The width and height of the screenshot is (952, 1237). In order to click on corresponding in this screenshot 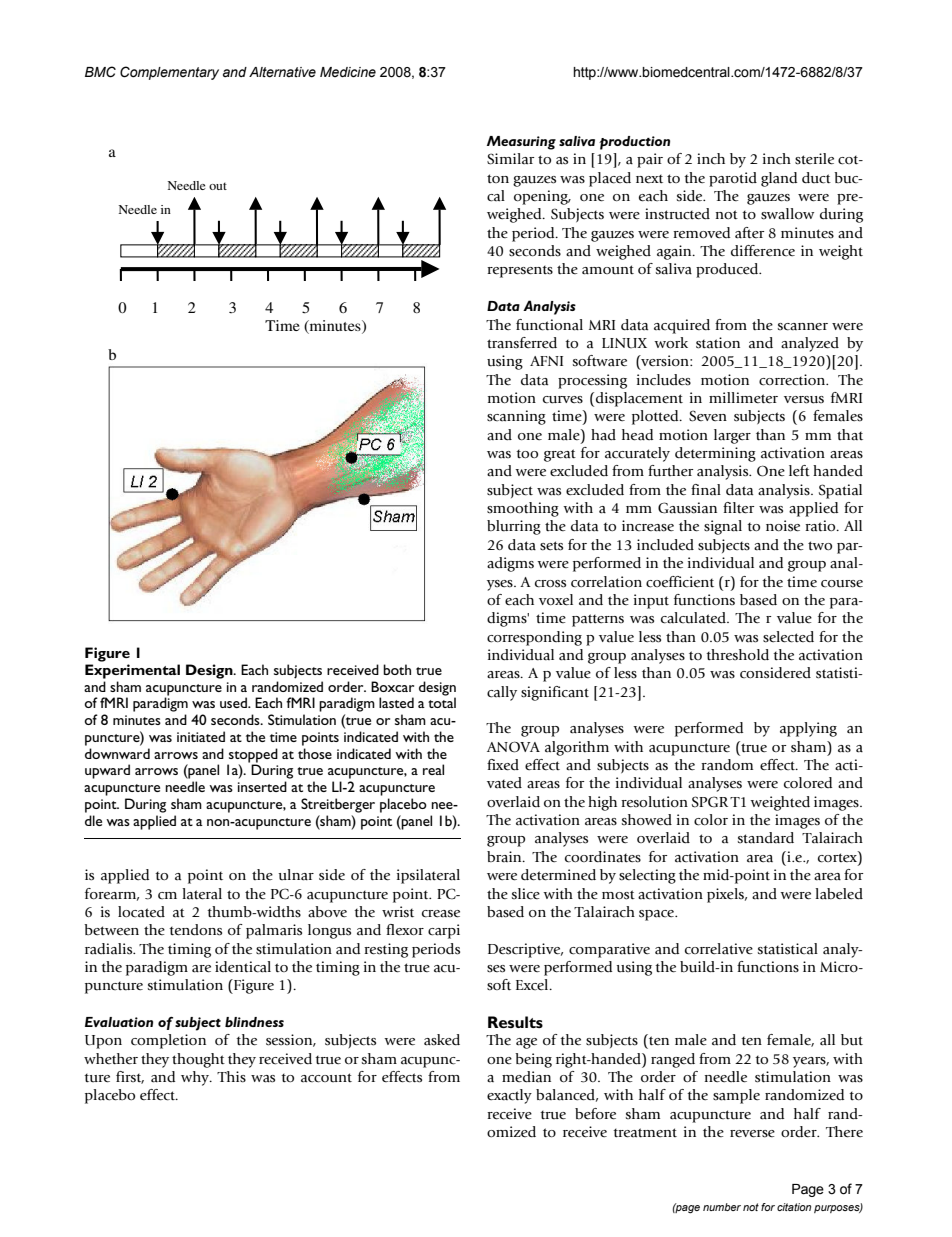, I will do `click(534, 638)`.
